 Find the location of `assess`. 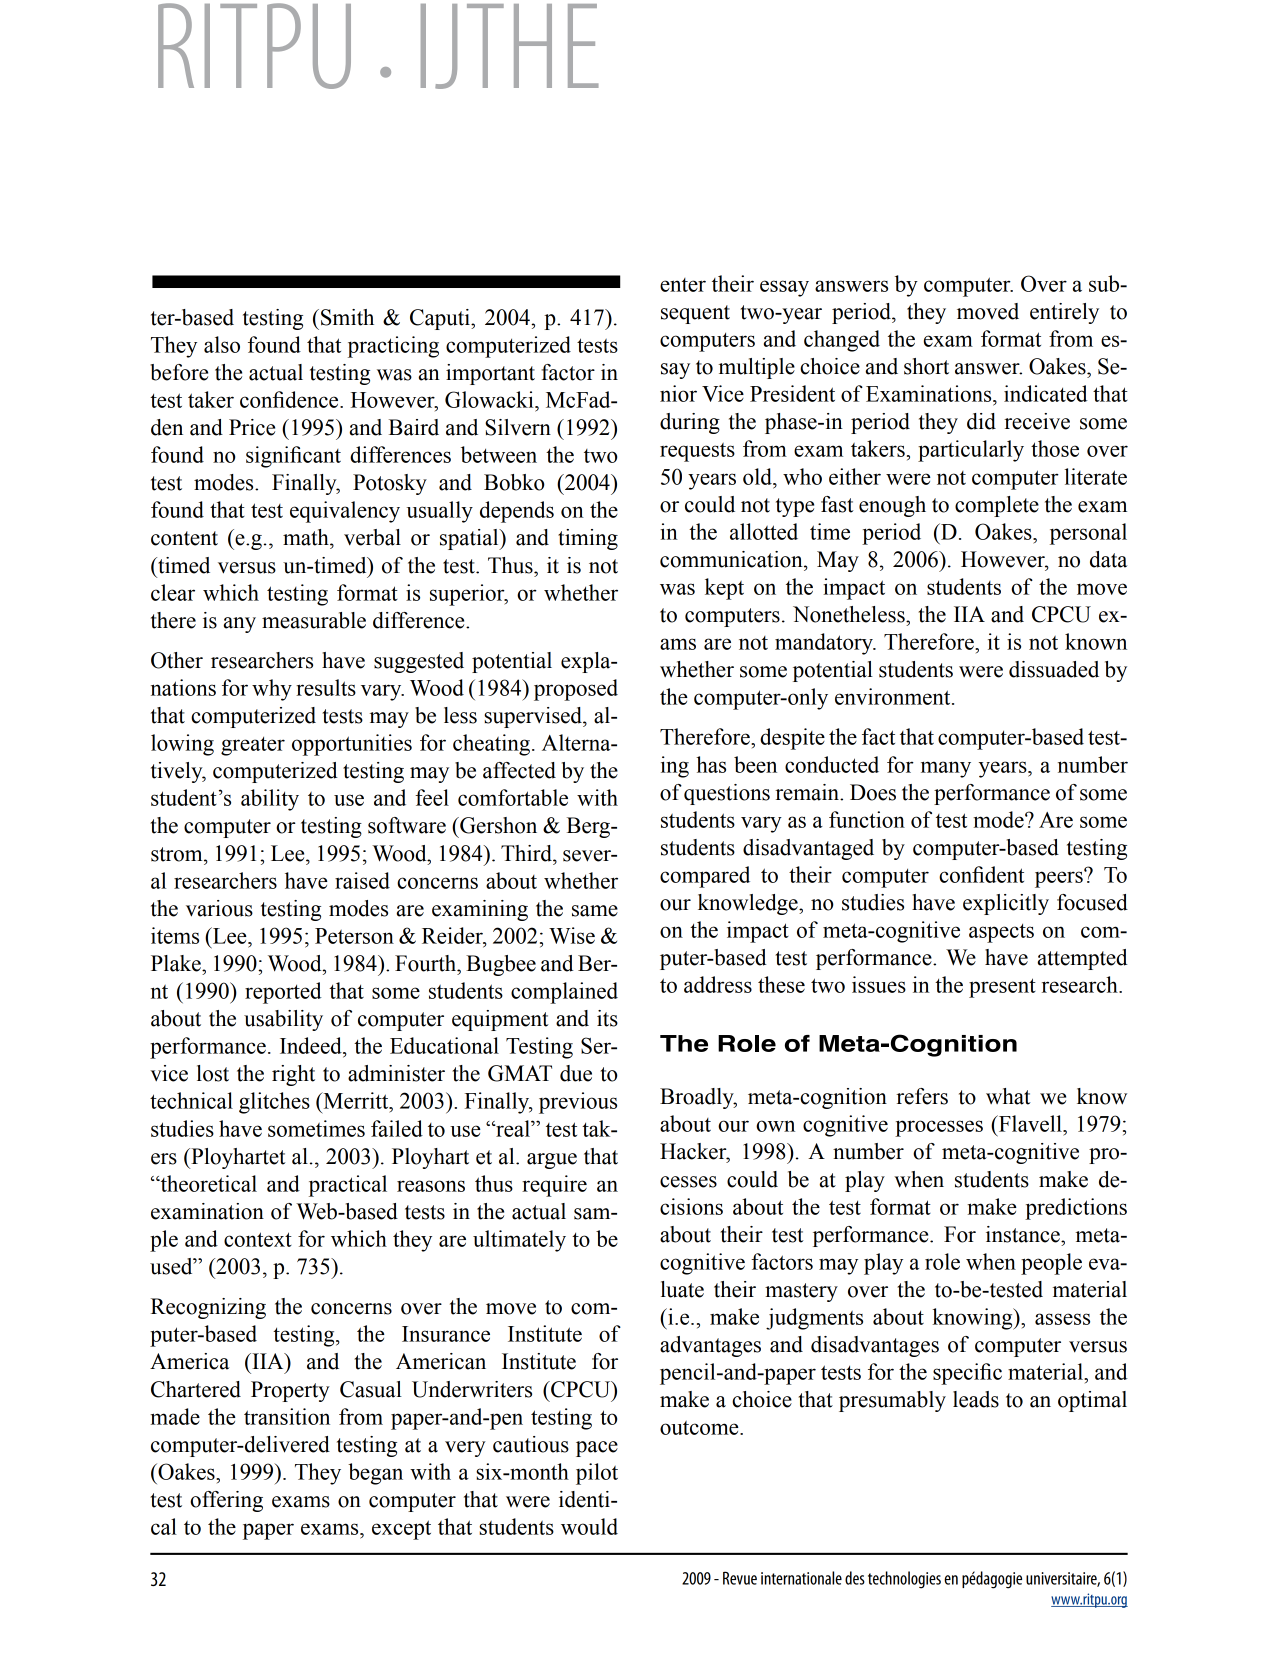

assess is located at coordinates (1062, 1319).
